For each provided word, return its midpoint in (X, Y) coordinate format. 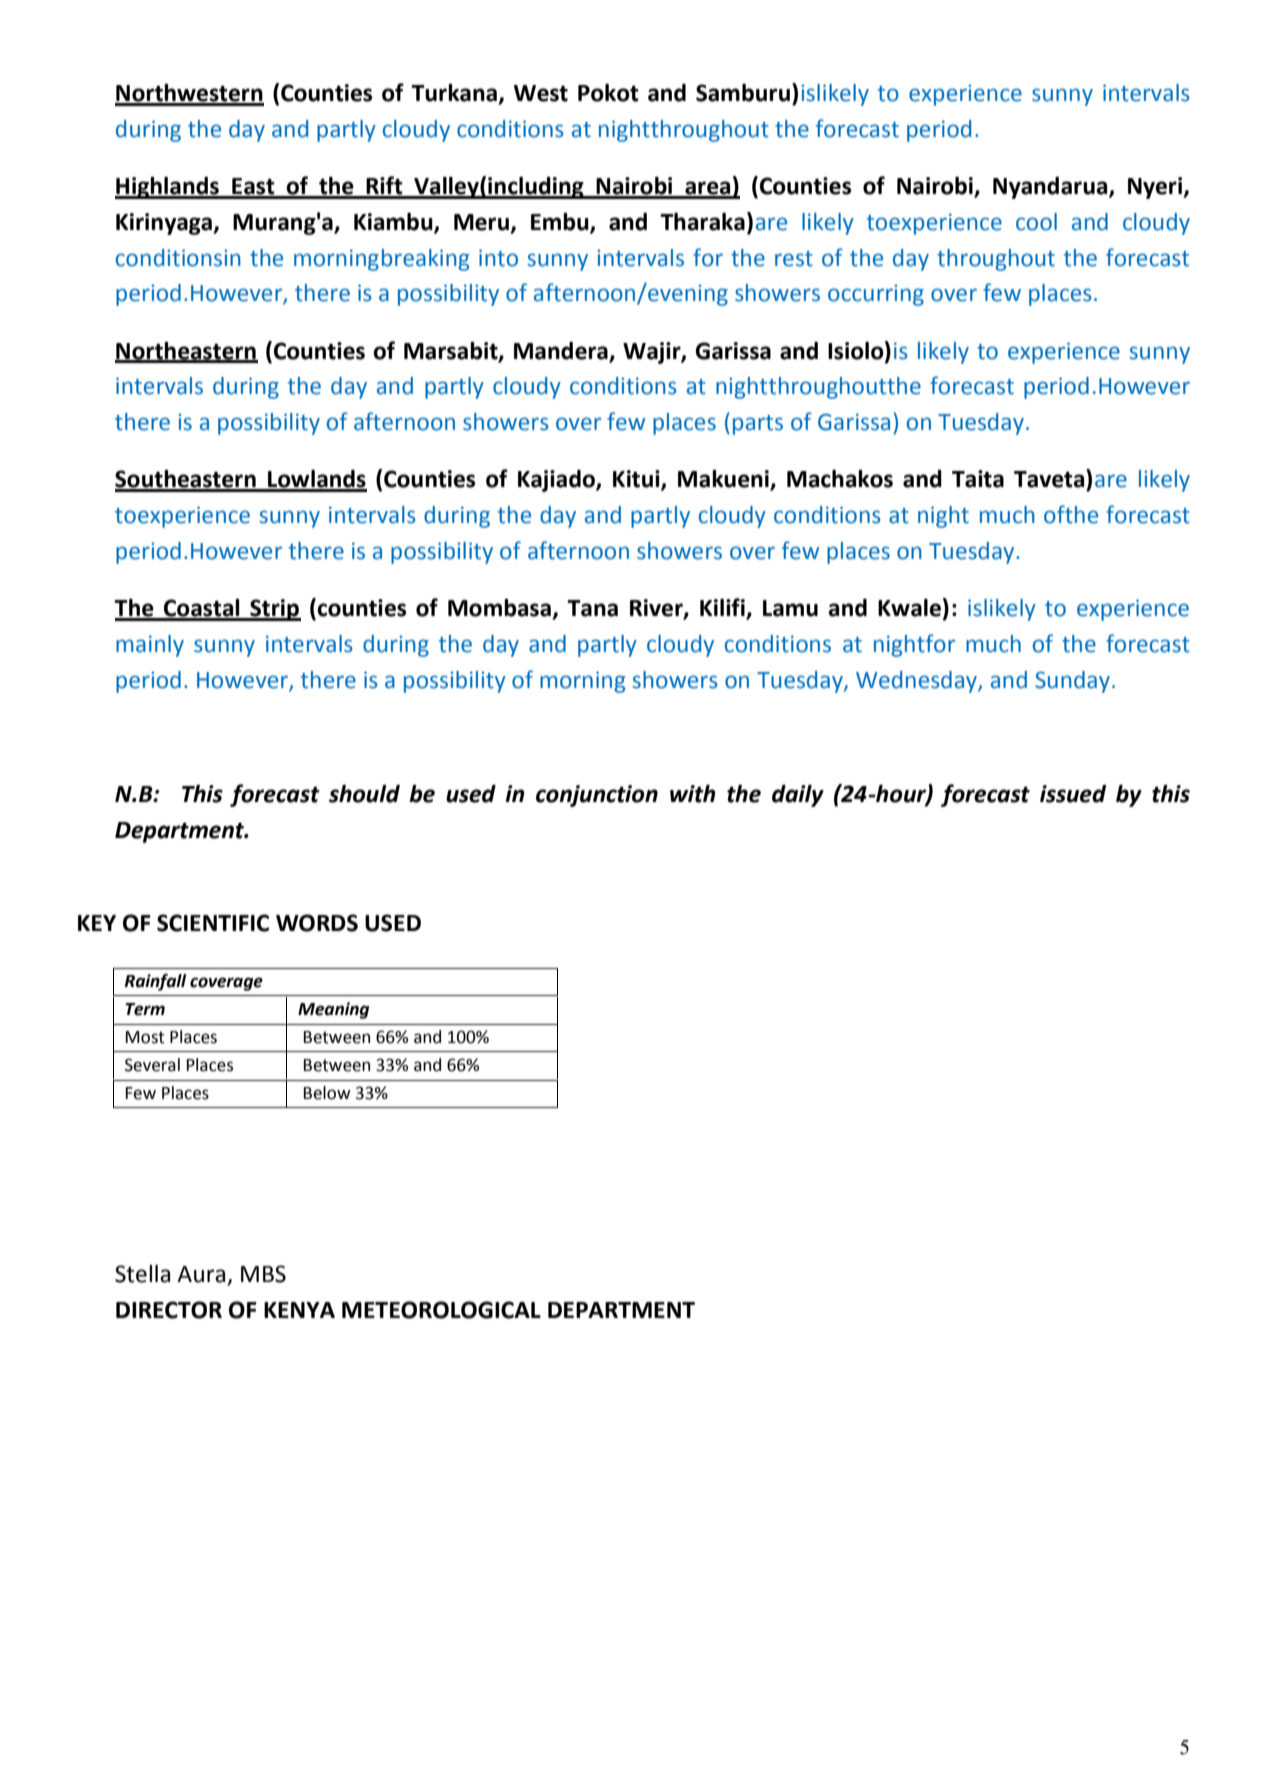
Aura (202, 1275)
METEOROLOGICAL (441, 1310)
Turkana (455, 94)
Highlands (168, 188)
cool (1036, 222)
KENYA (299, 1310)
